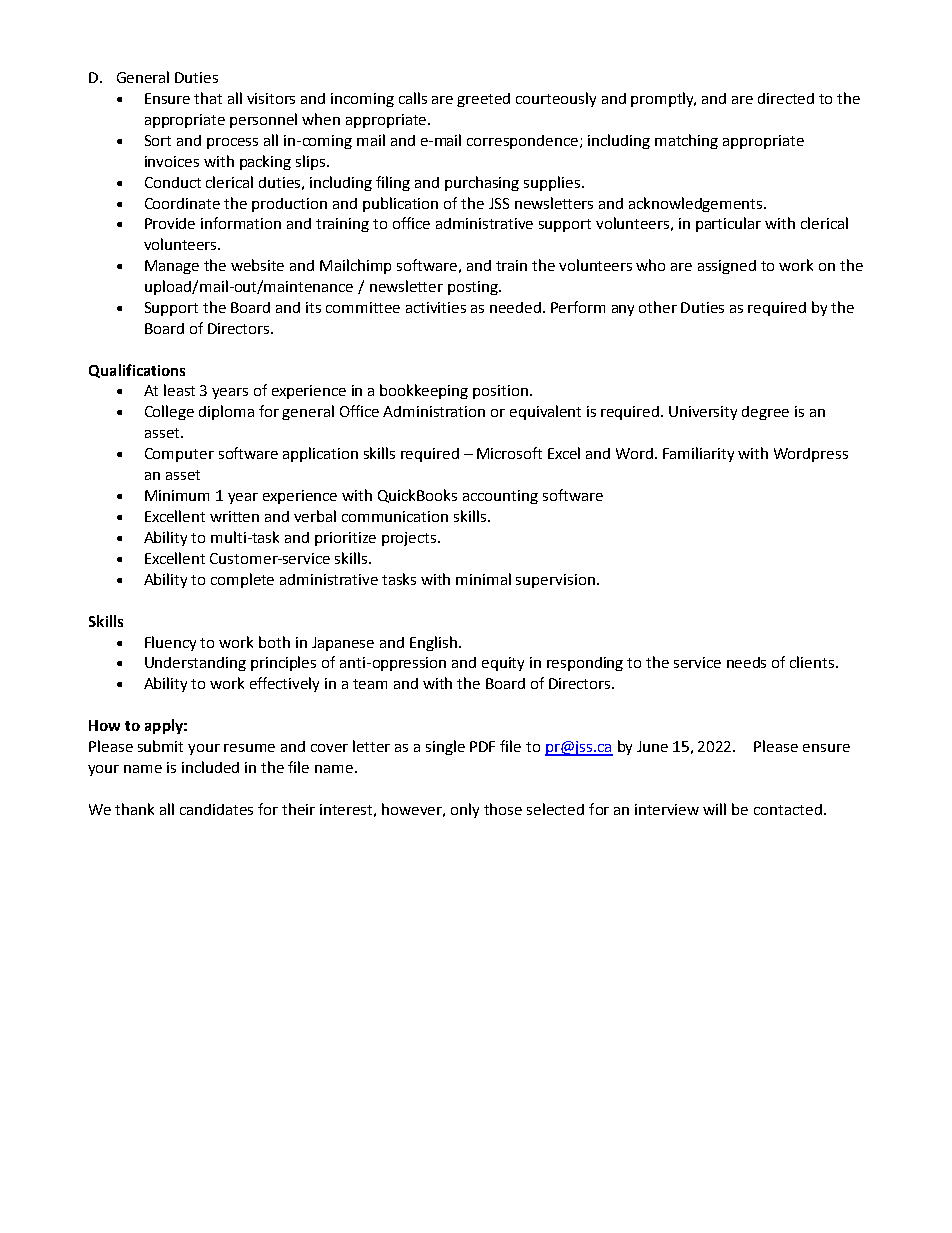 This page has width=952, height=1233. Describe the element at coordinates (179, 455) in the page. I see `Computer` at that location.
